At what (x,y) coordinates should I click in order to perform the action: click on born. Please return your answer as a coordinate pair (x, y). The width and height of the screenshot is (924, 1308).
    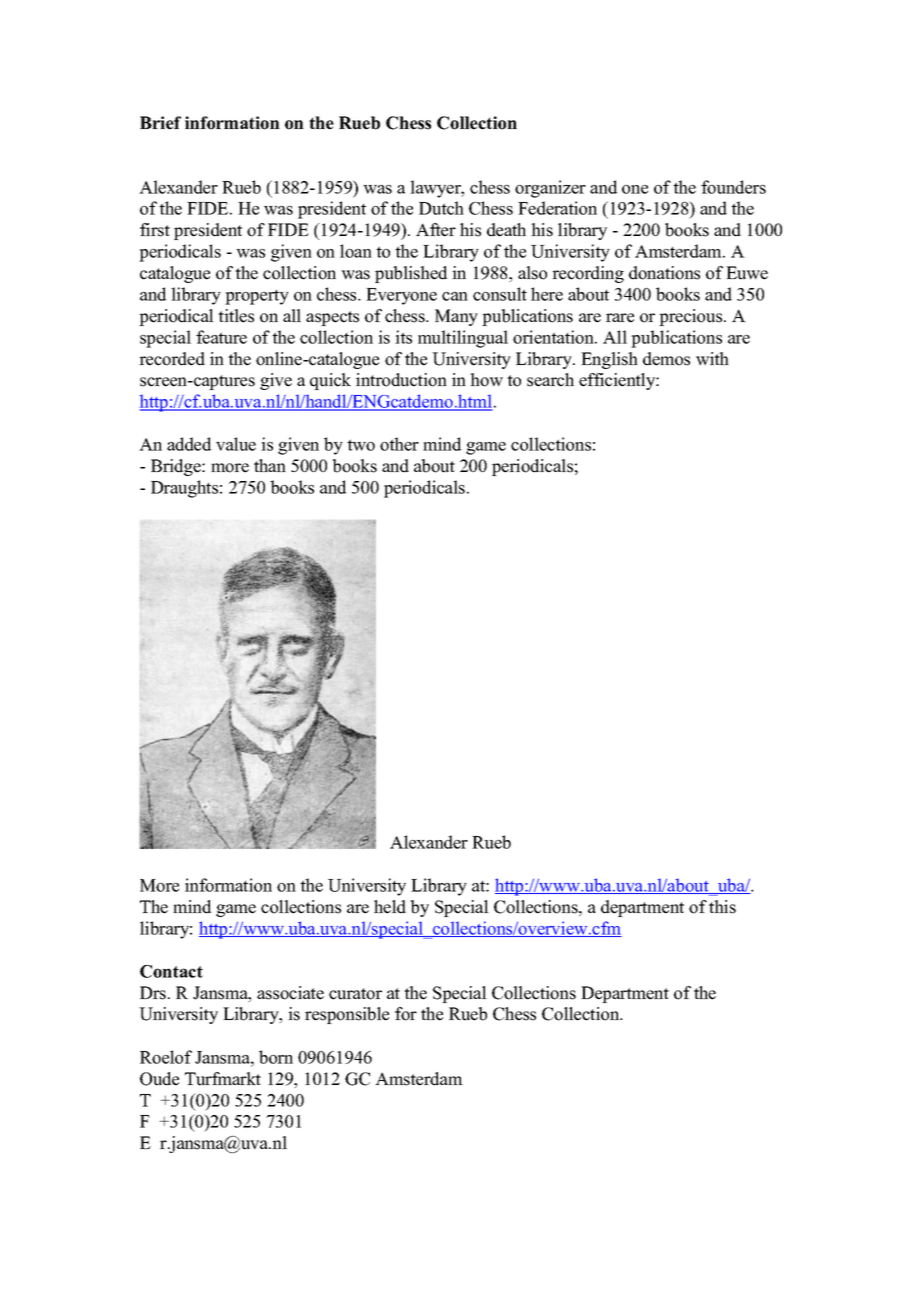
    Looking at the image, I should click on (276, 1057).
